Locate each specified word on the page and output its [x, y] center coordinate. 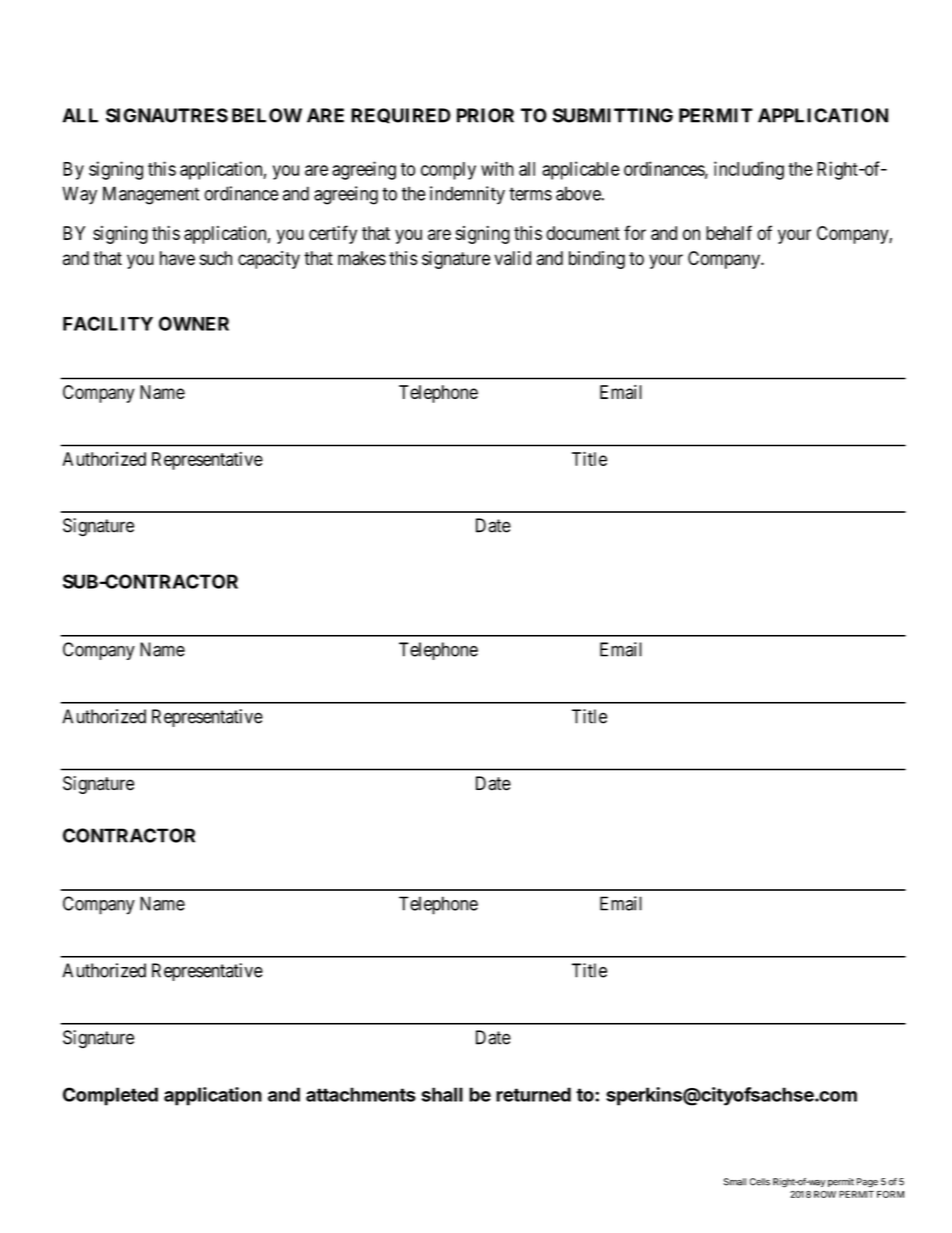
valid [512, 258]
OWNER [194, 323]
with [497, 168]
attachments [361, 1094]
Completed [110, 1096]
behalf [729, 232]
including [749, 170]
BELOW [267, 115]
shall [442, 1094]
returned [533, 1094]
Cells [760, 1182]
